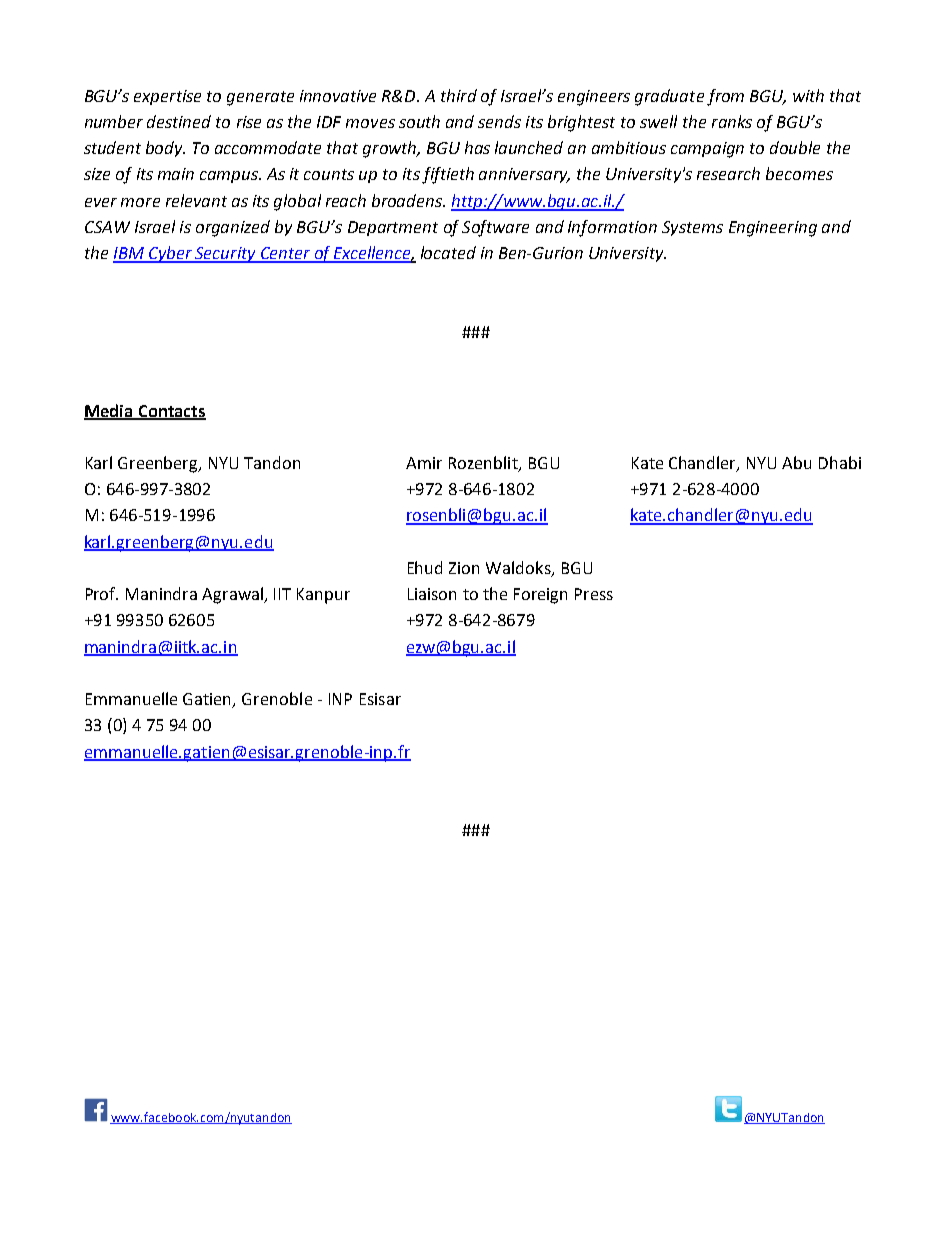 Image resolution: width=952 pixels, height=1233 pixels. Describe the element at coordinates (840, 462) in the page. I see `Dhabi` at that location.
